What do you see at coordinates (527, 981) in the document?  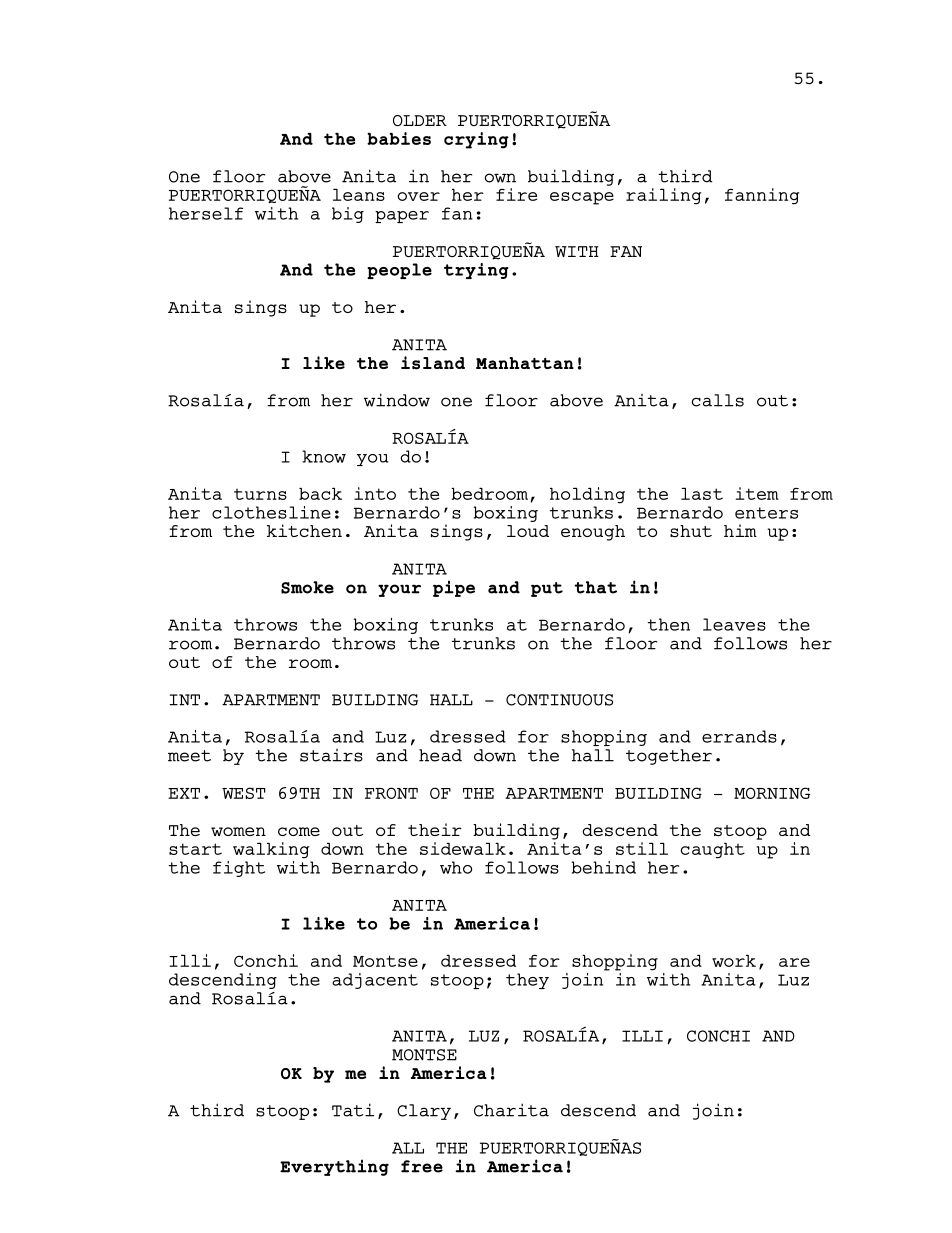 I see `they` at bounding box center [527, 981].
